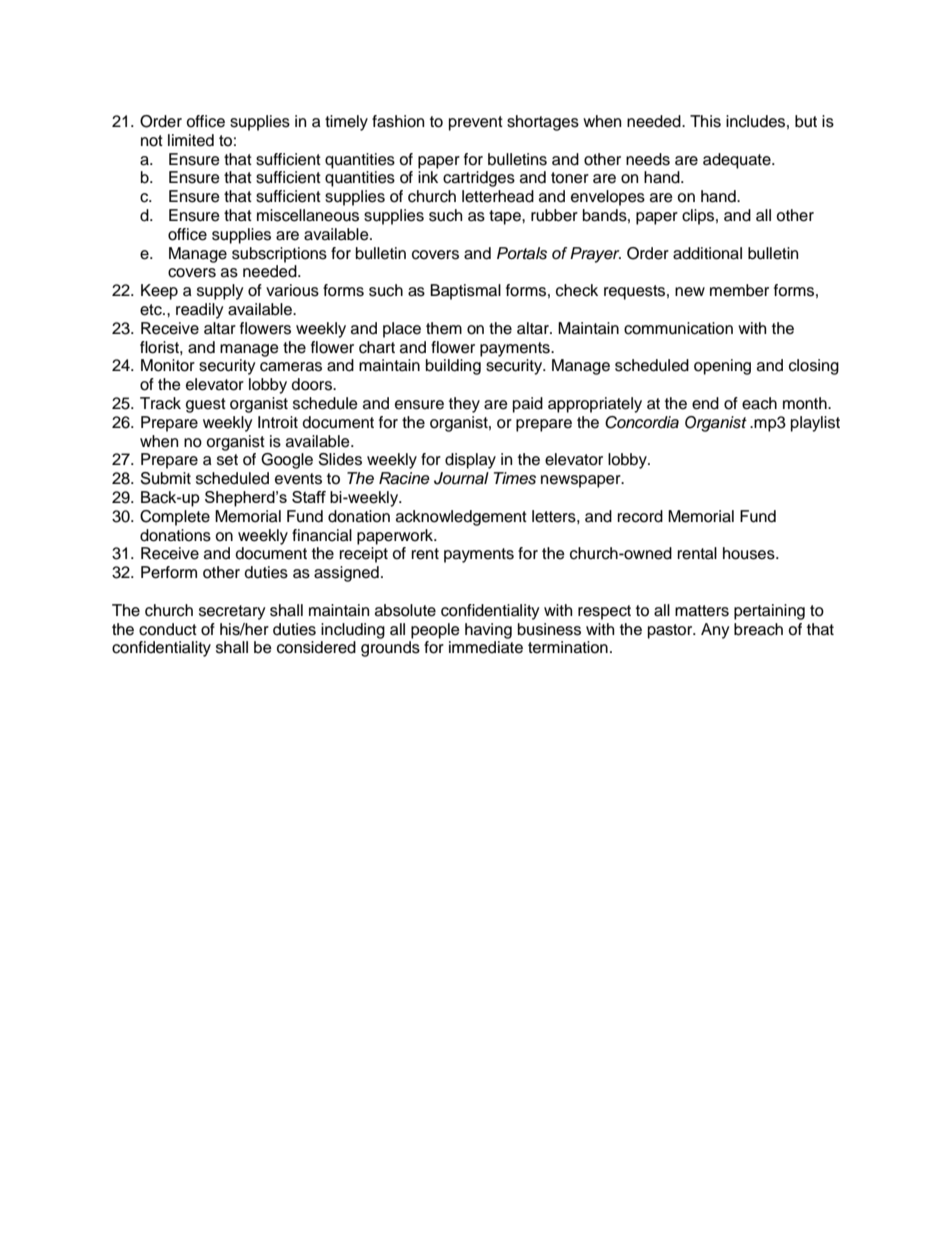 The width and height of the screenshot is (952, 1233). Describe the element at coordinates (722, 367) in the screenshot. I see `opening` at that location.
